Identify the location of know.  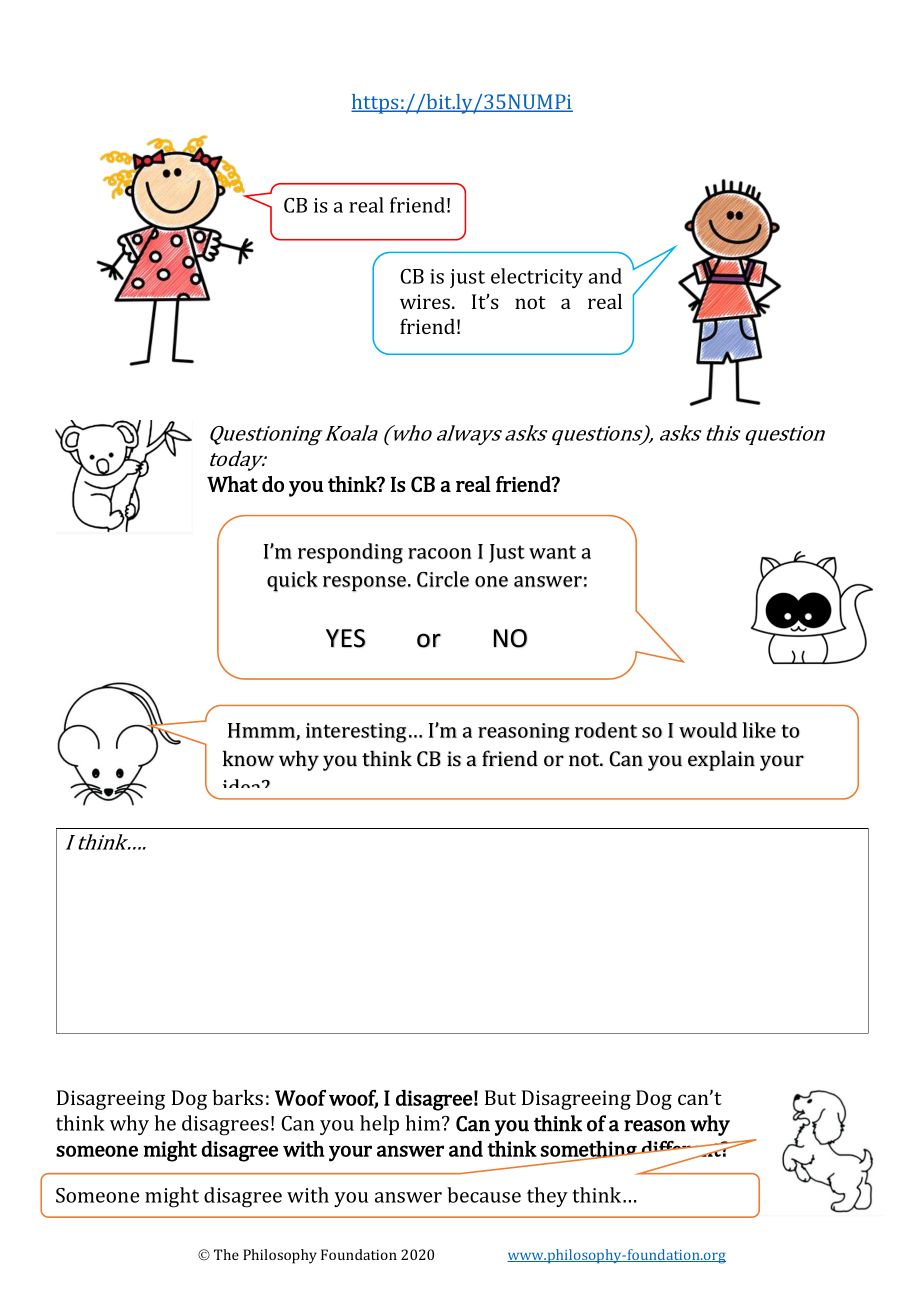
(248, 758).
